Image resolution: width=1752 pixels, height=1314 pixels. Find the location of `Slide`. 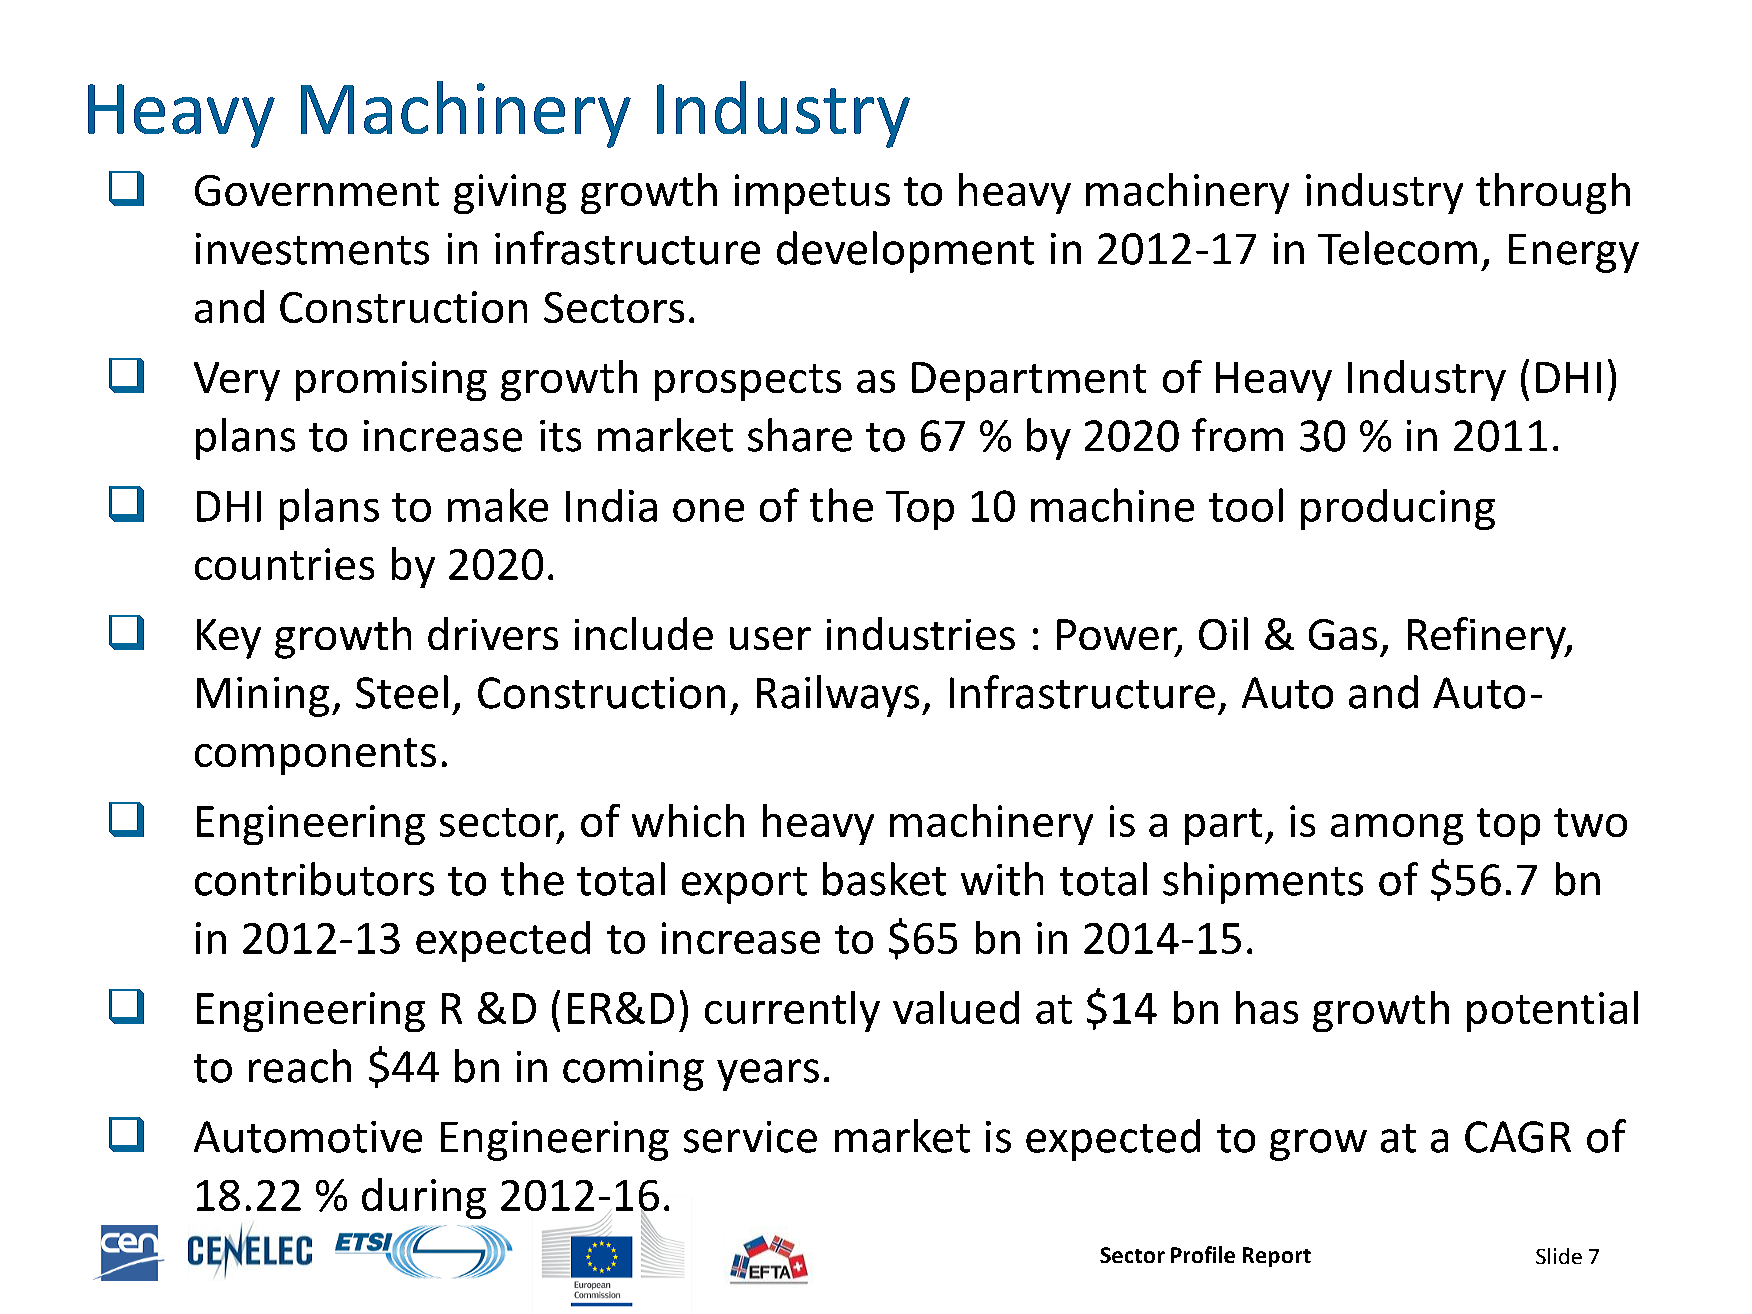

Slide is located at coordinates (1559, 1256).
